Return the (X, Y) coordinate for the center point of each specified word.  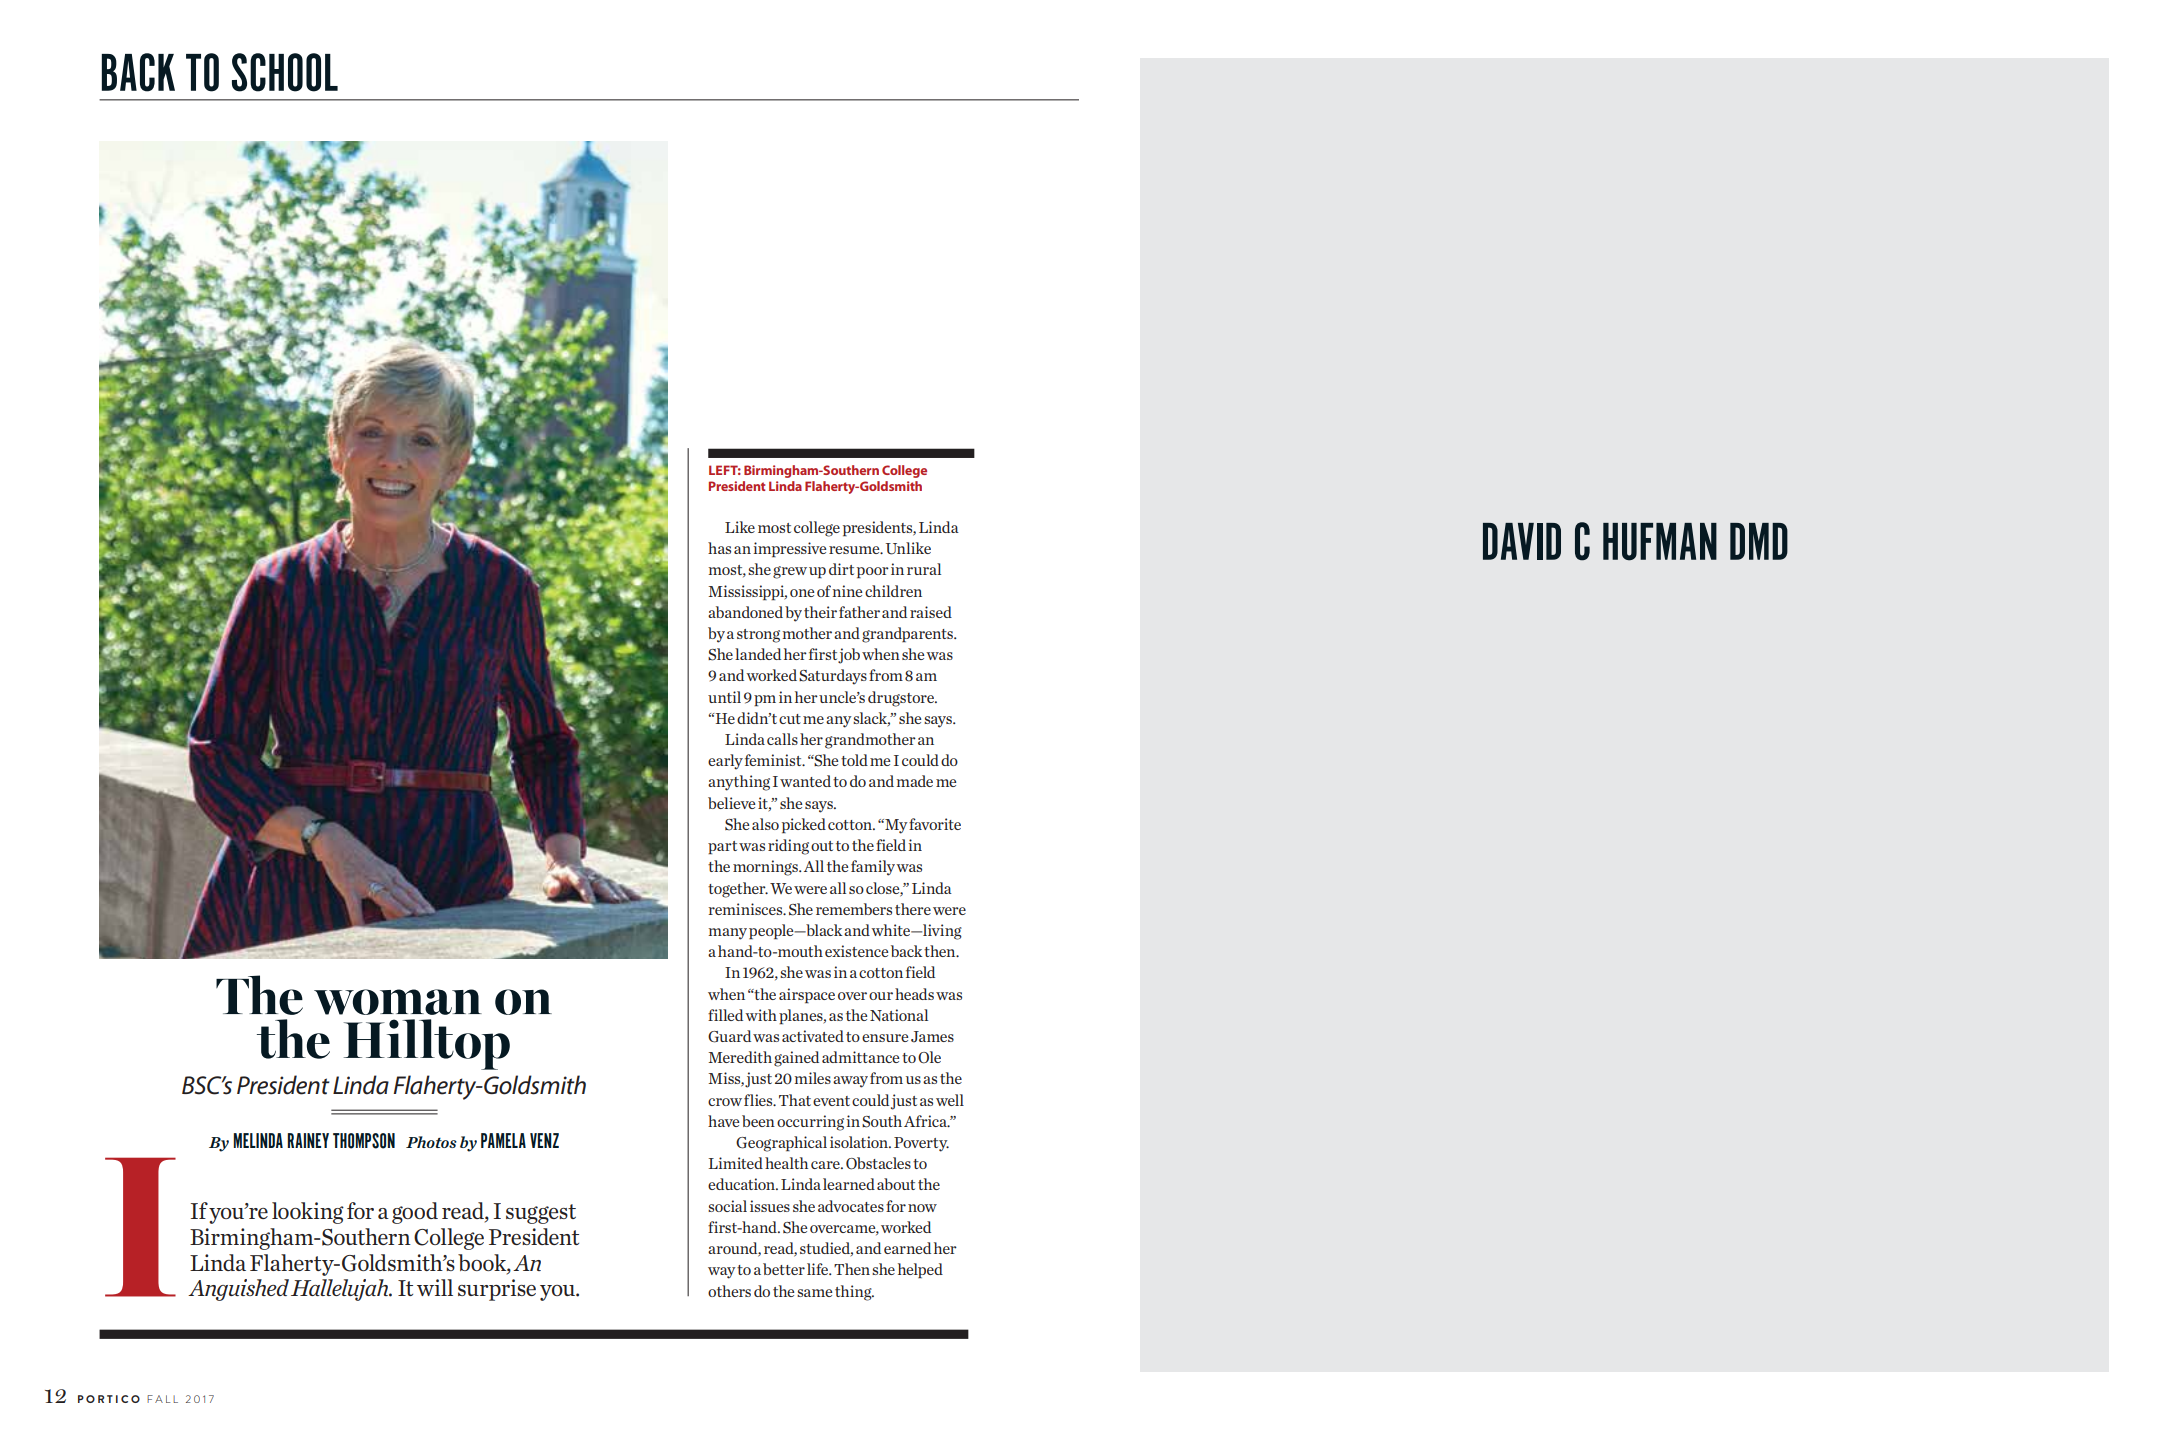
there (913, 909)
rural (924, 569)
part (722, 848)
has (719, 548)
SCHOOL (285, 72)
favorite (935, 824)
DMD (1759, 541)
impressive (789, 550)
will (435, 1287)
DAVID (1522, 541)
